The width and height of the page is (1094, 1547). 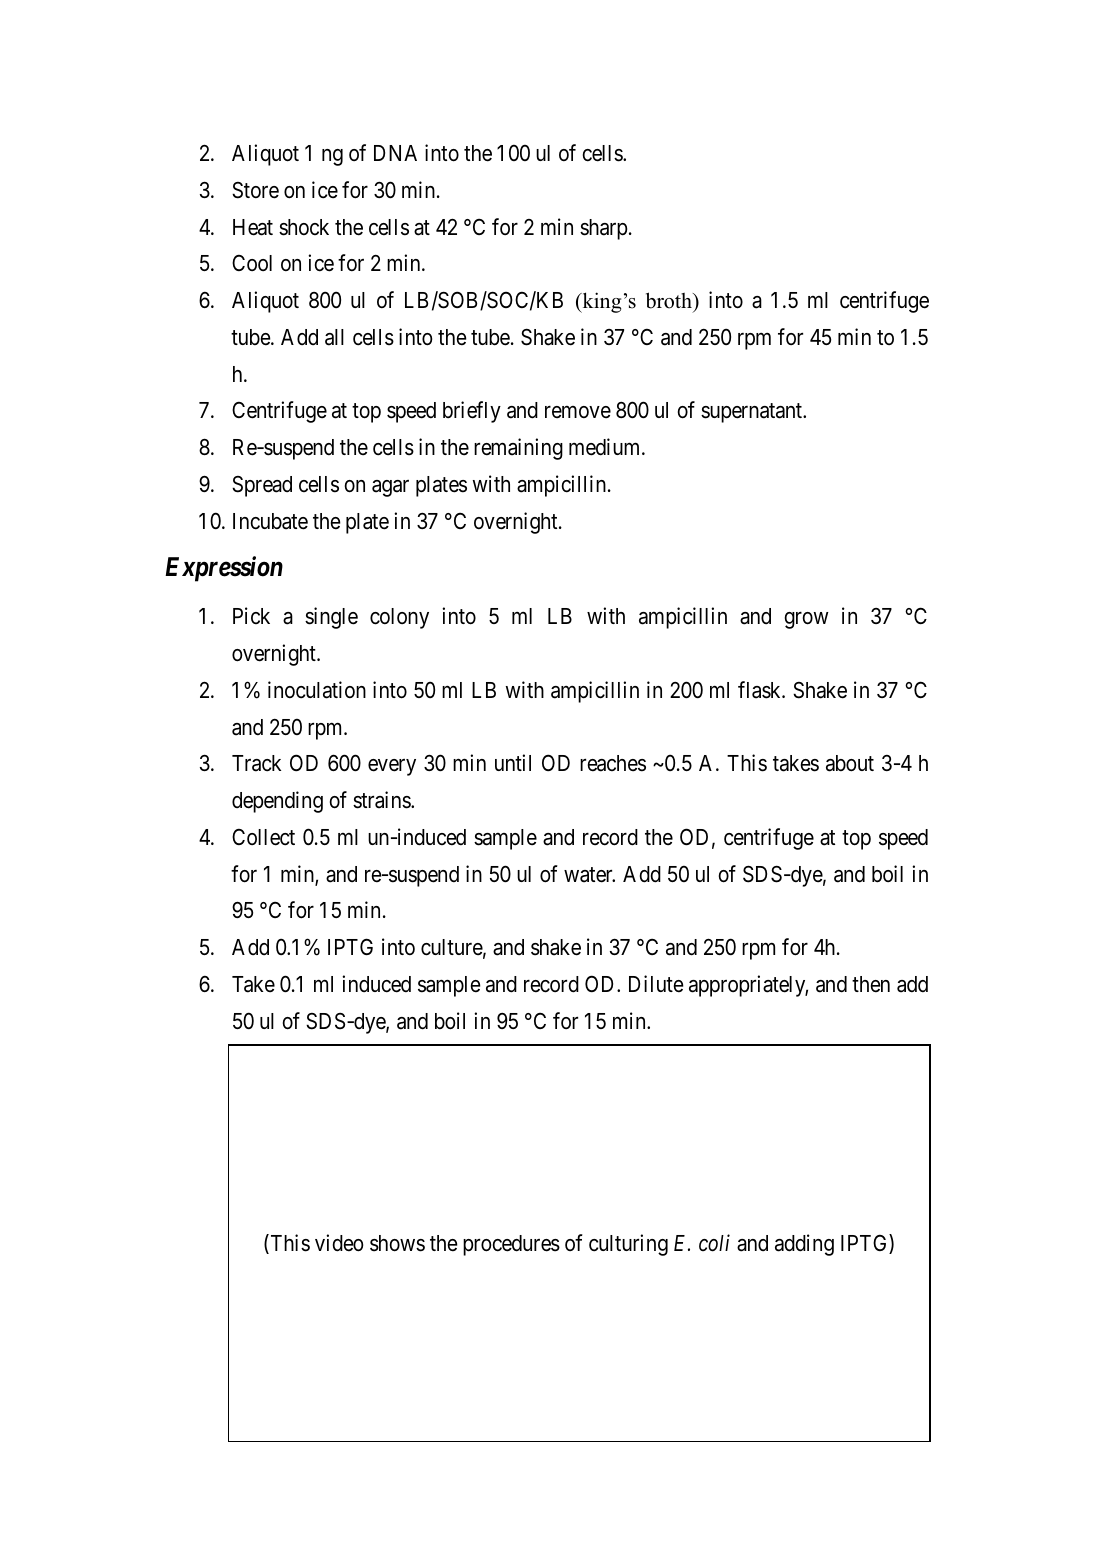 What do you see at coordinates (806, 620) in the page?
I see `grow` at bounding box center [806, 620].
